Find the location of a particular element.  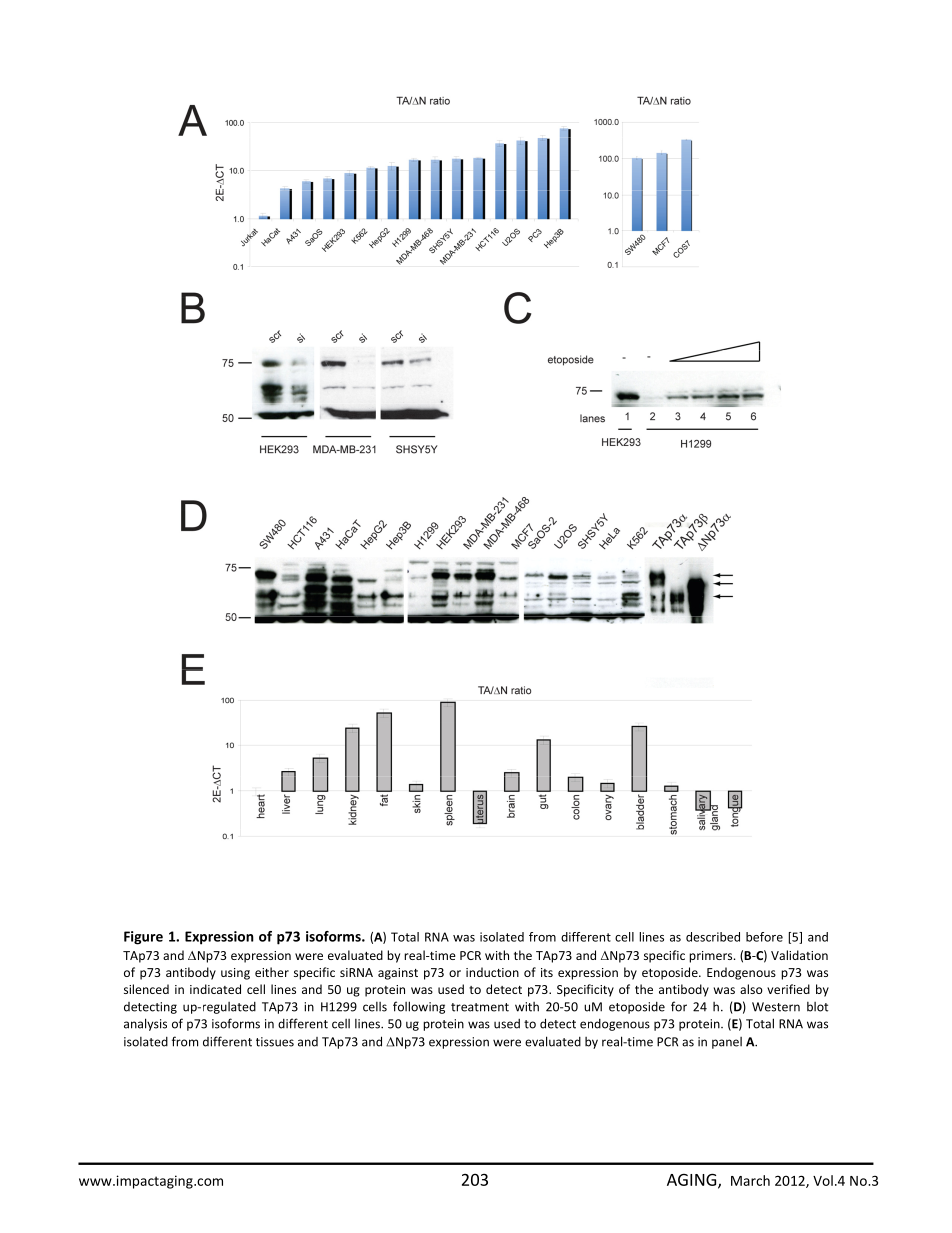

March is located at coordinates (750, 1180).
